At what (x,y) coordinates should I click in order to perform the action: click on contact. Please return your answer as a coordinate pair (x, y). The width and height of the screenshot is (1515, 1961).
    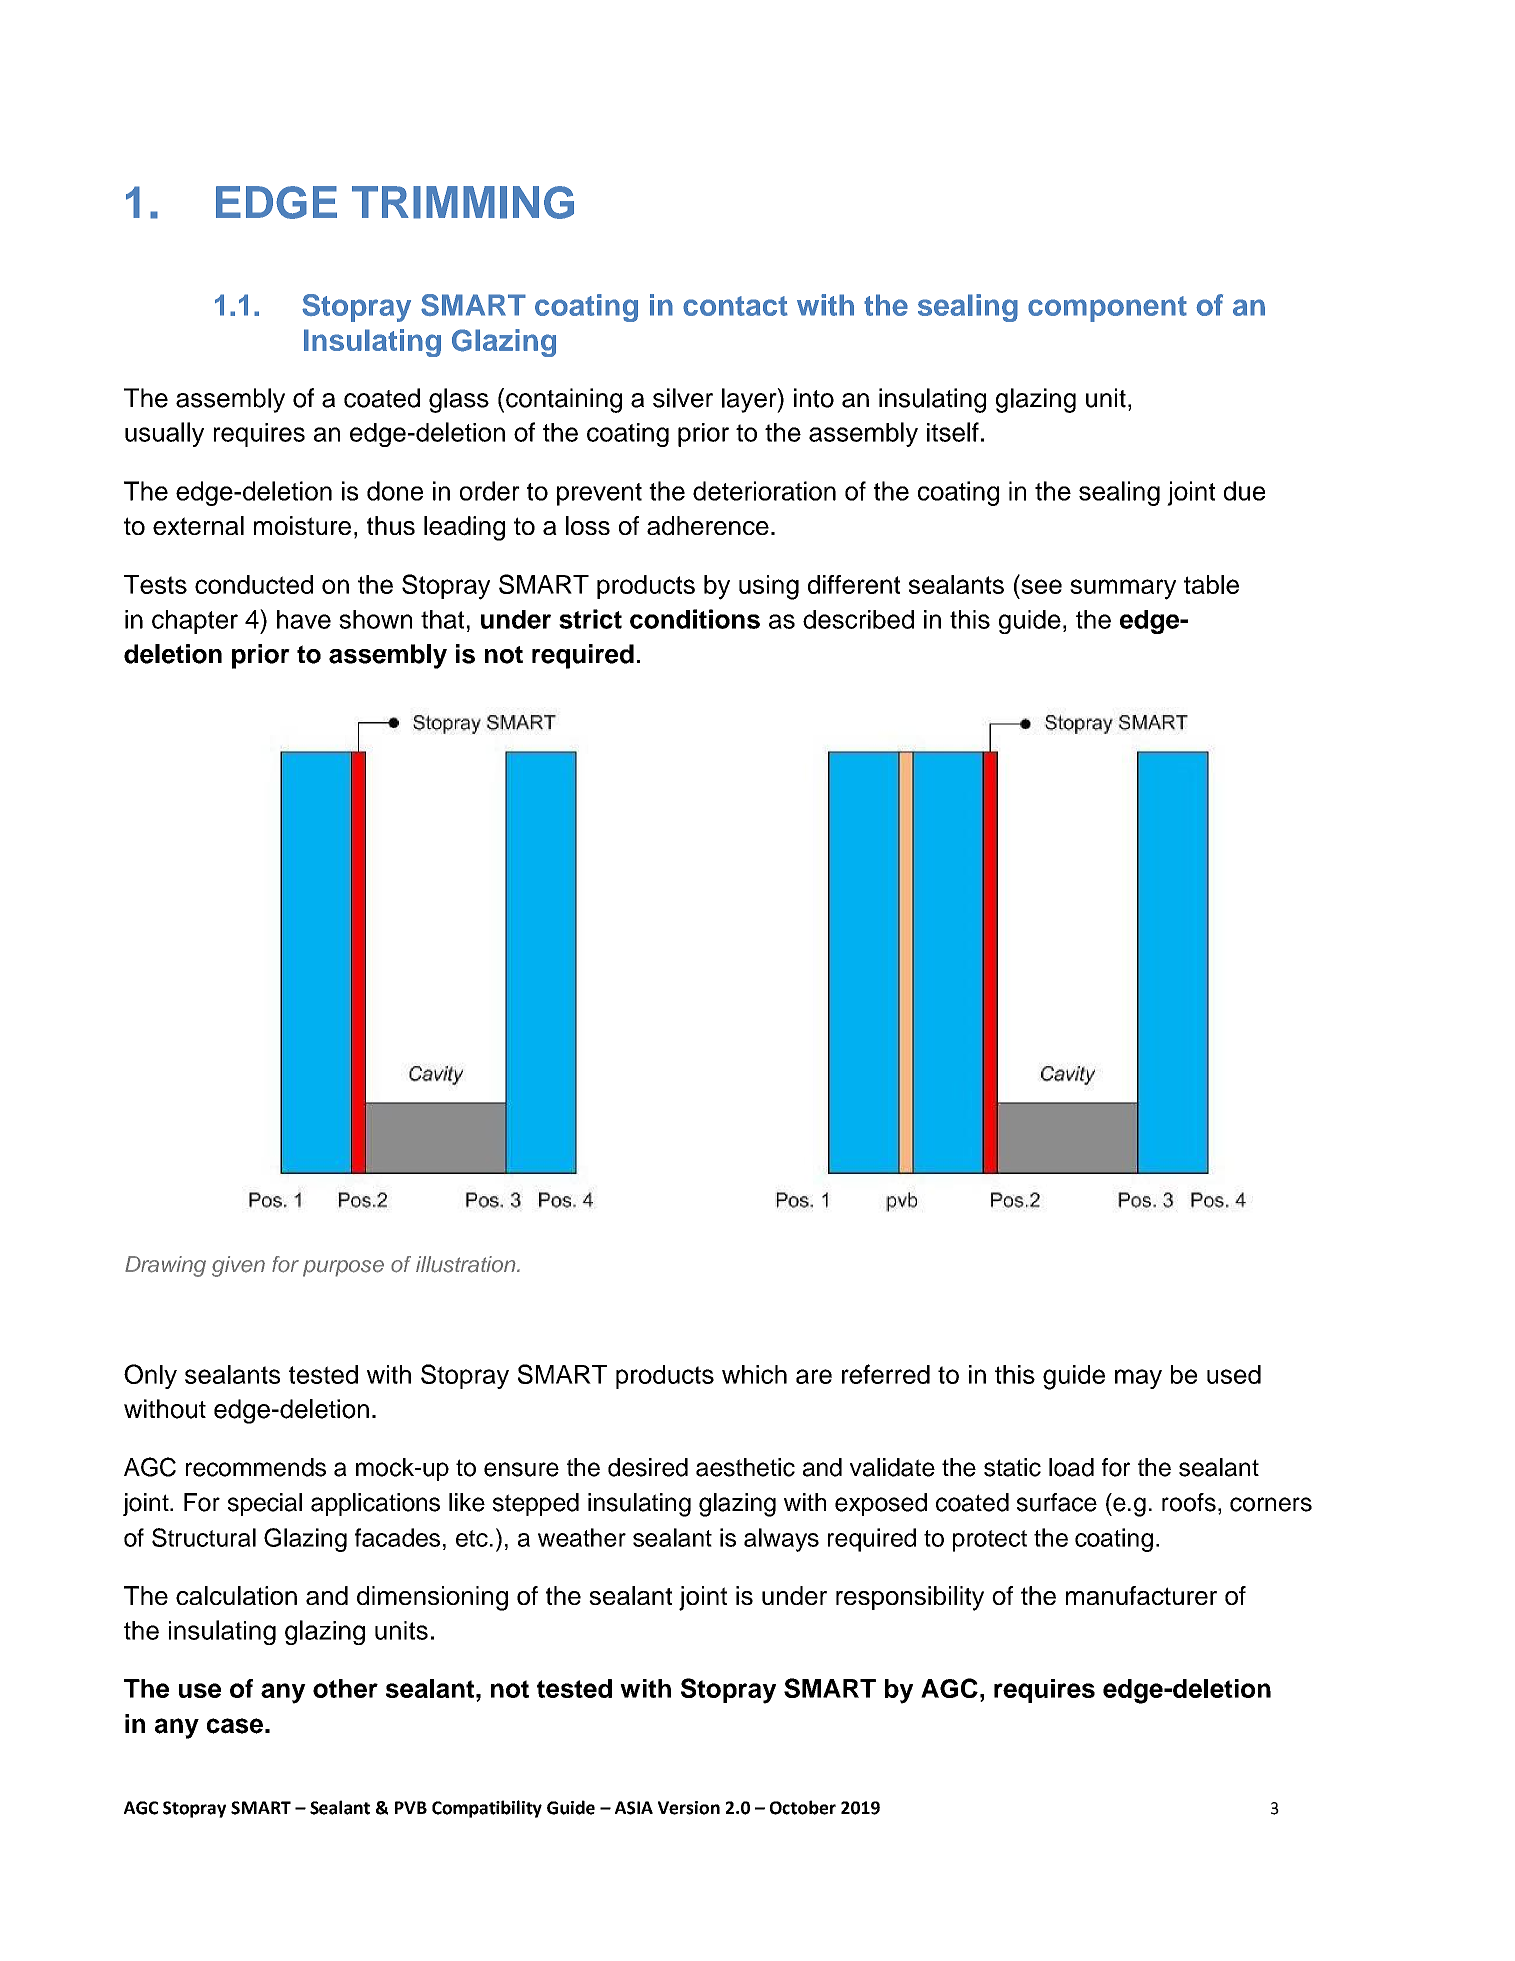
    Looking at the image, I should click on (735, 306).
